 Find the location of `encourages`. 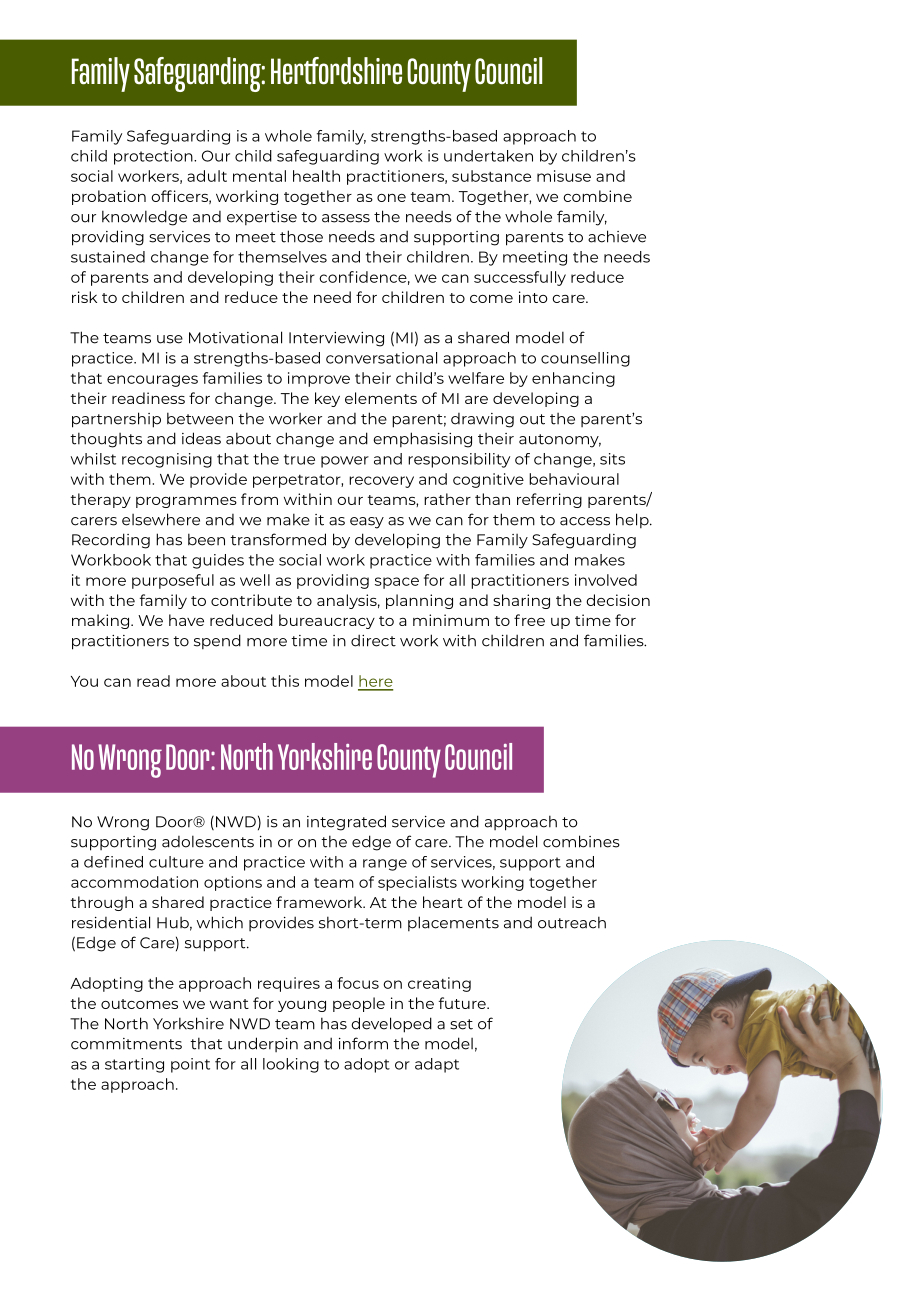

encourages is located at coordinates (152, 381).
